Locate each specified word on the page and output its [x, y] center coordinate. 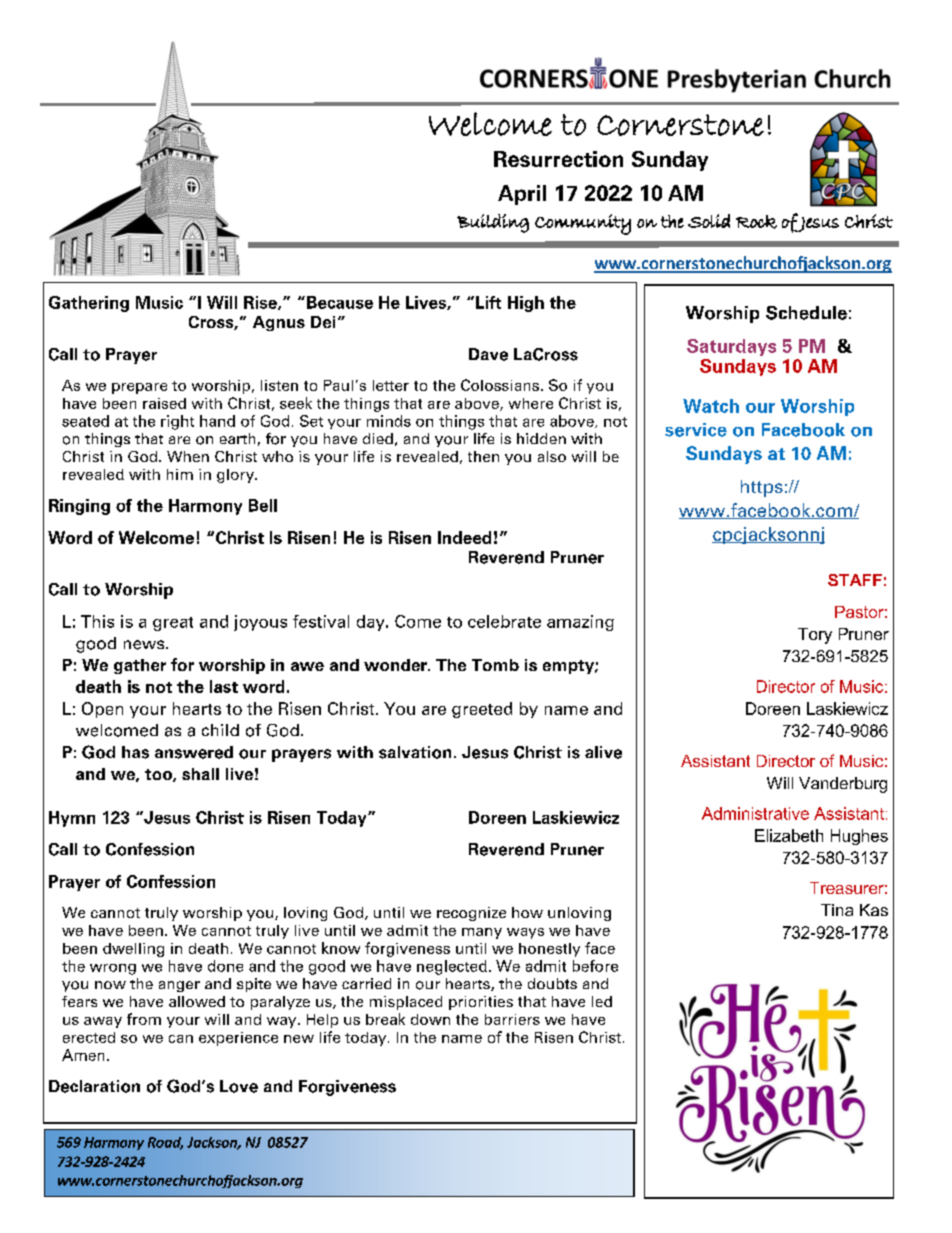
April [522, 195]
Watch [711, 406]
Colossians [500, 385]
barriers [512, 1019]
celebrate [504, 621]
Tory [815, 636]
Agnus [279, 323]
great [173, 624]
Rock [756, 222]
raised [164, 403]
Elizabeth [789, 835]
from [144, 1019]
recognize [471, 914]
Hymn [72, 819]
